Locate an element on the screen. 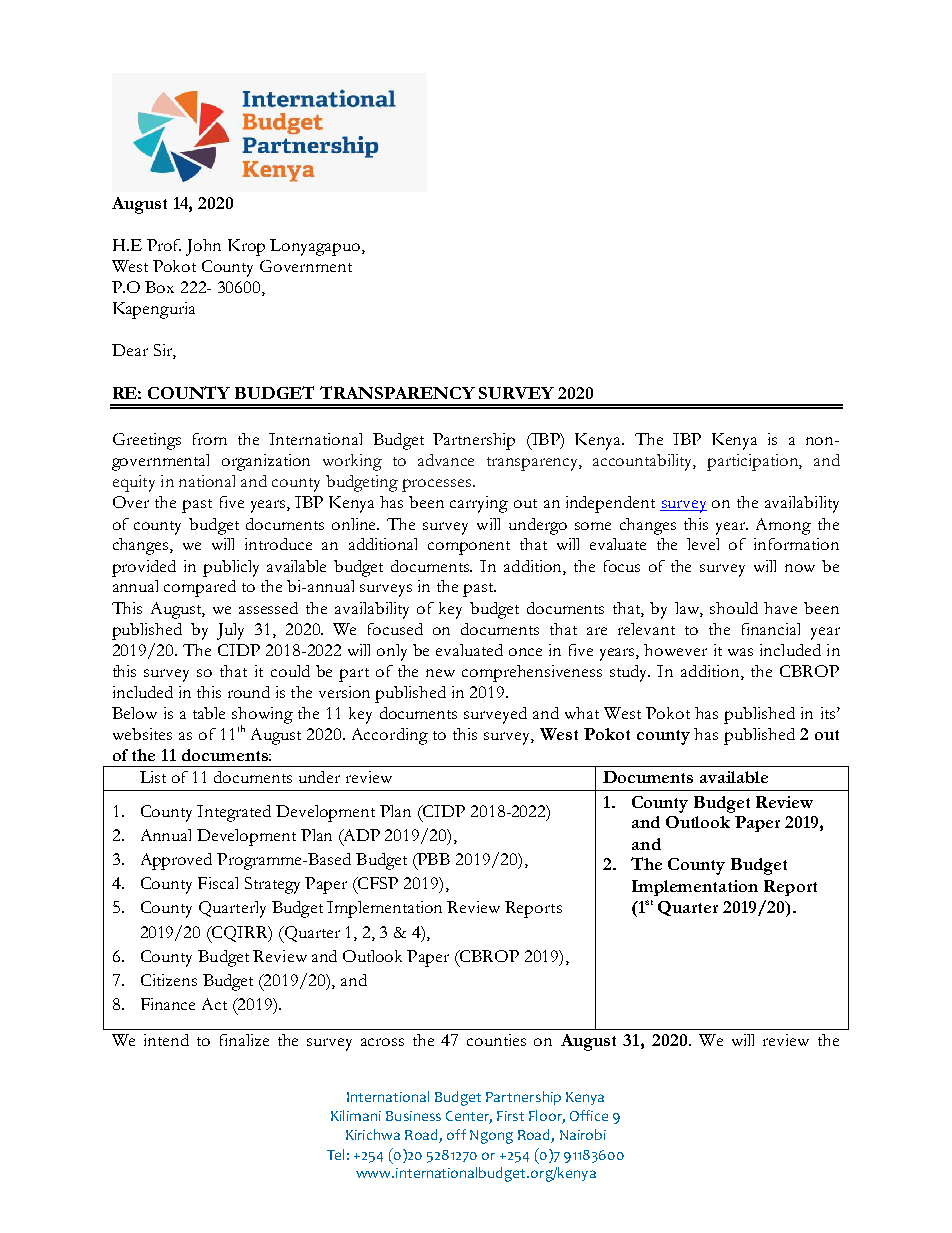  First is located at coordinates (510, 1116).
